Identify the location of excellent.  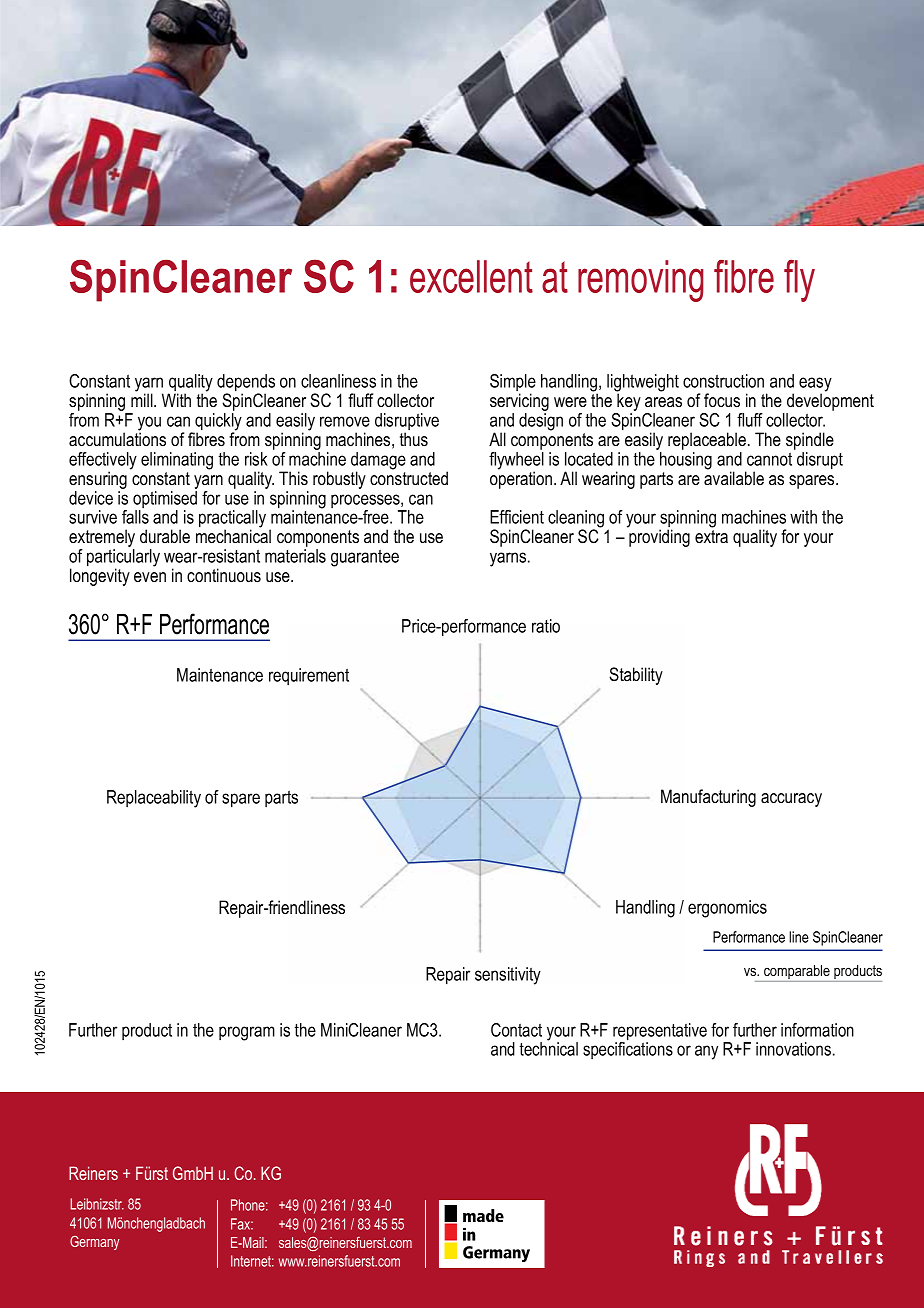
(471, 276).
